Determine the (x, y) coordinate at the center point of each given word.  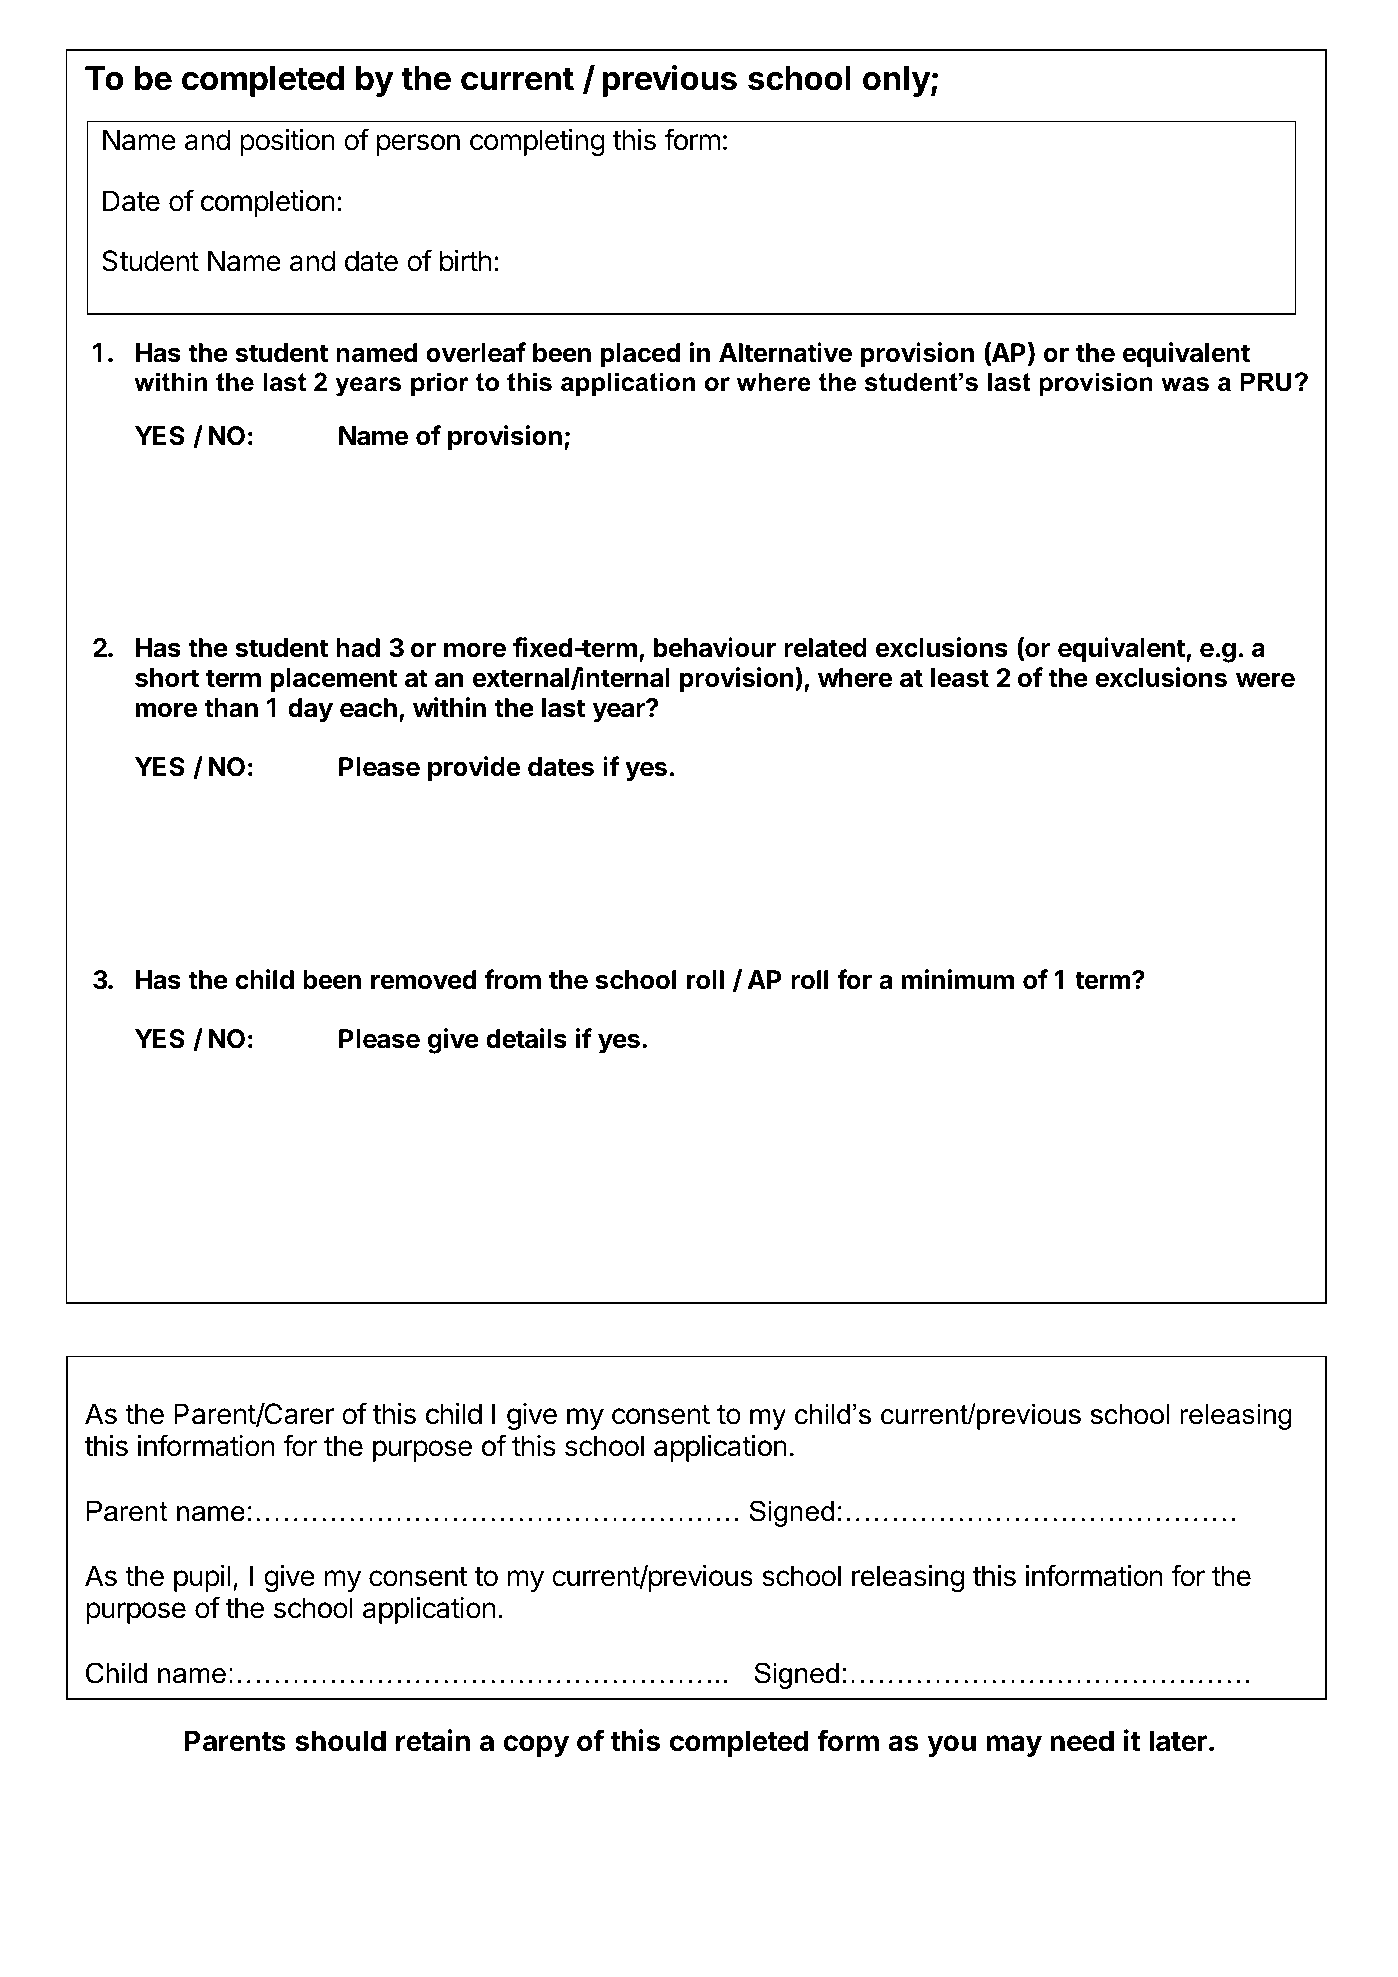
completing (537, 142)
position (287, 142)
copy (536, 1746)
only (897, 81)
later (1178, 1741)
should (340, 1741)
